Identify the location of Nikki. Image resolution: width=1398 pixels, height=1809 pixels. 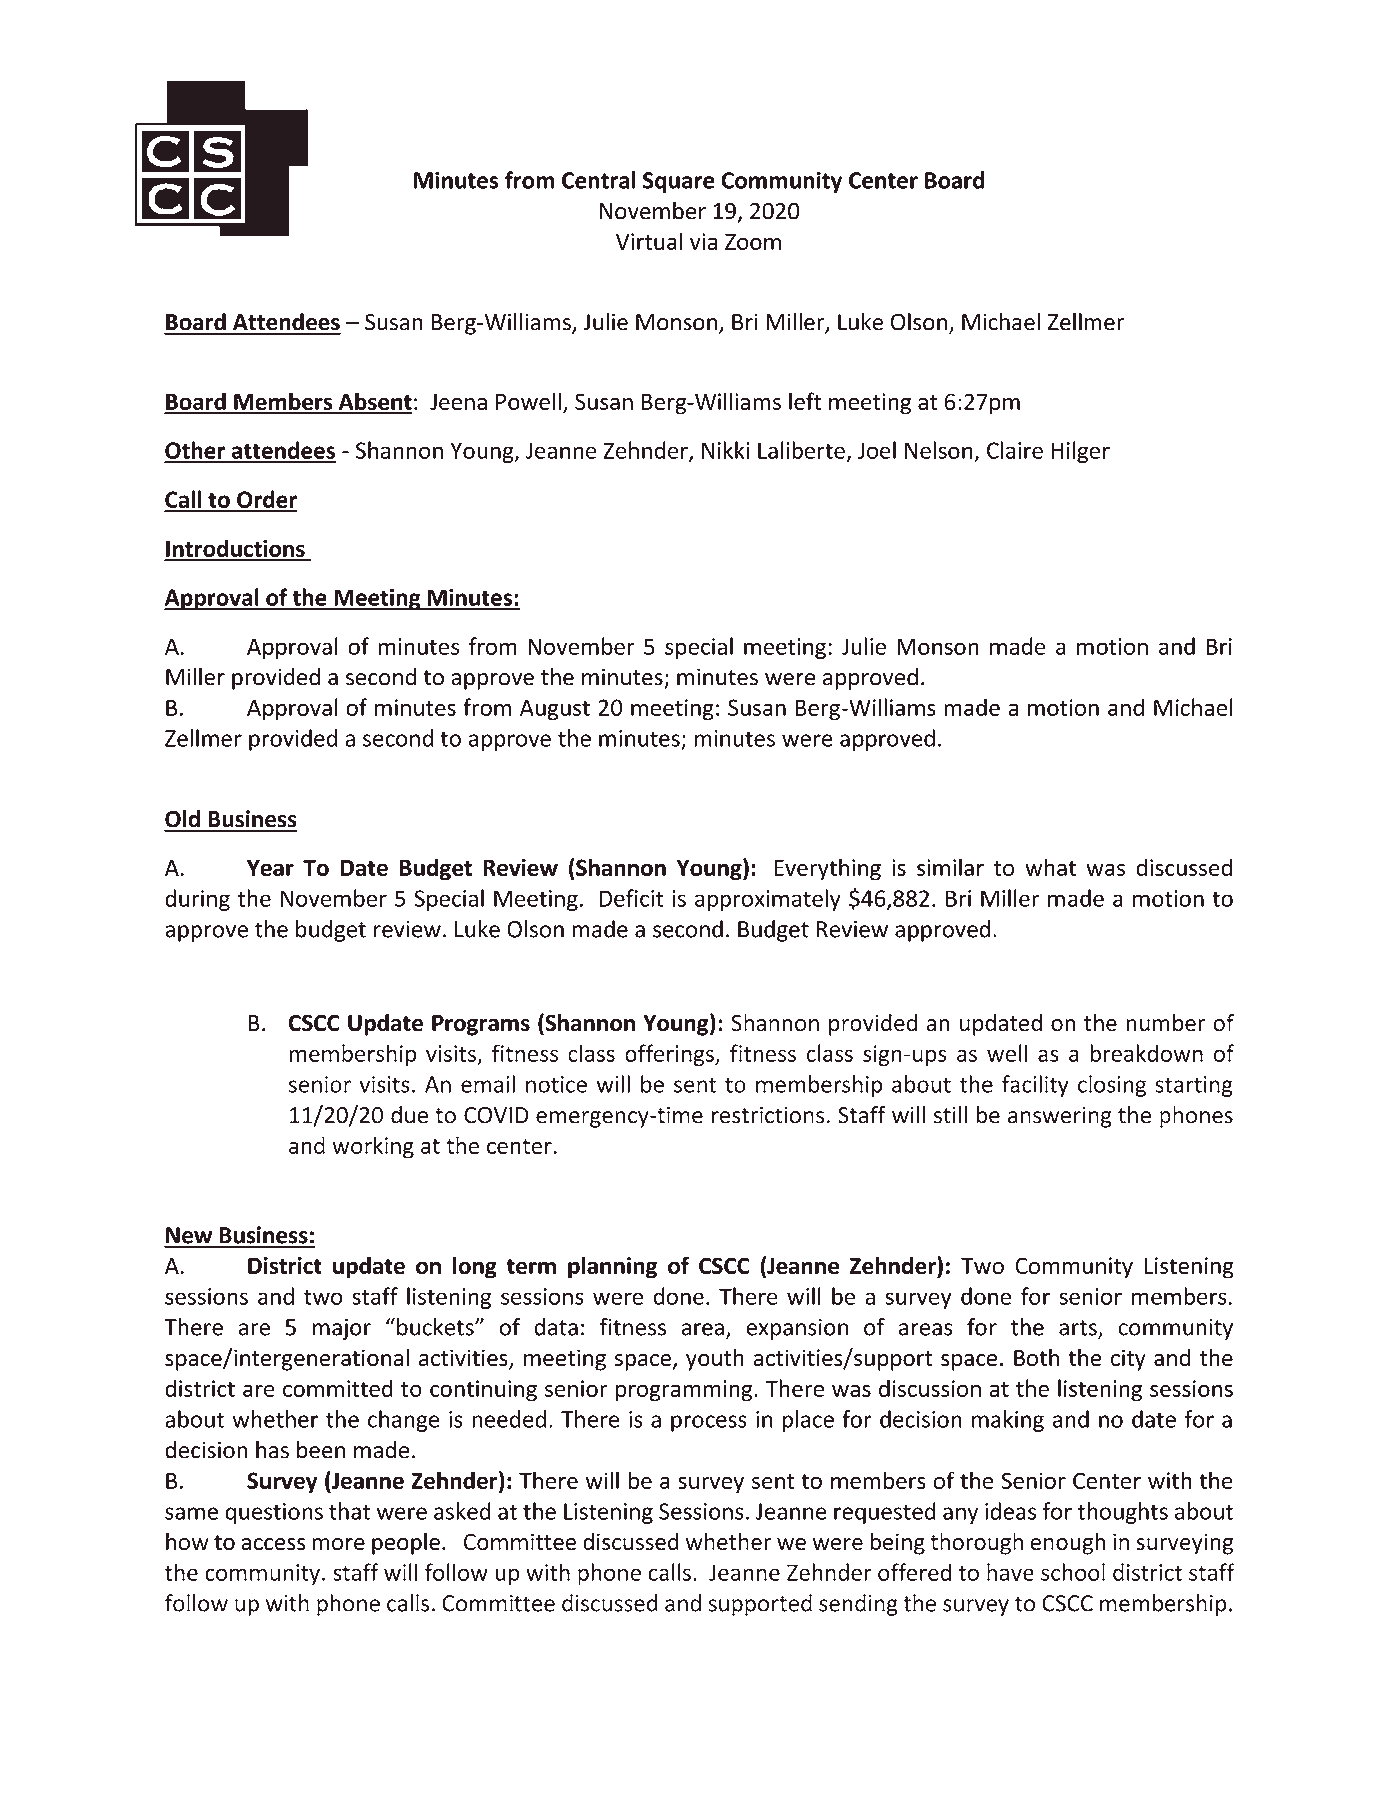
(726, 450).
